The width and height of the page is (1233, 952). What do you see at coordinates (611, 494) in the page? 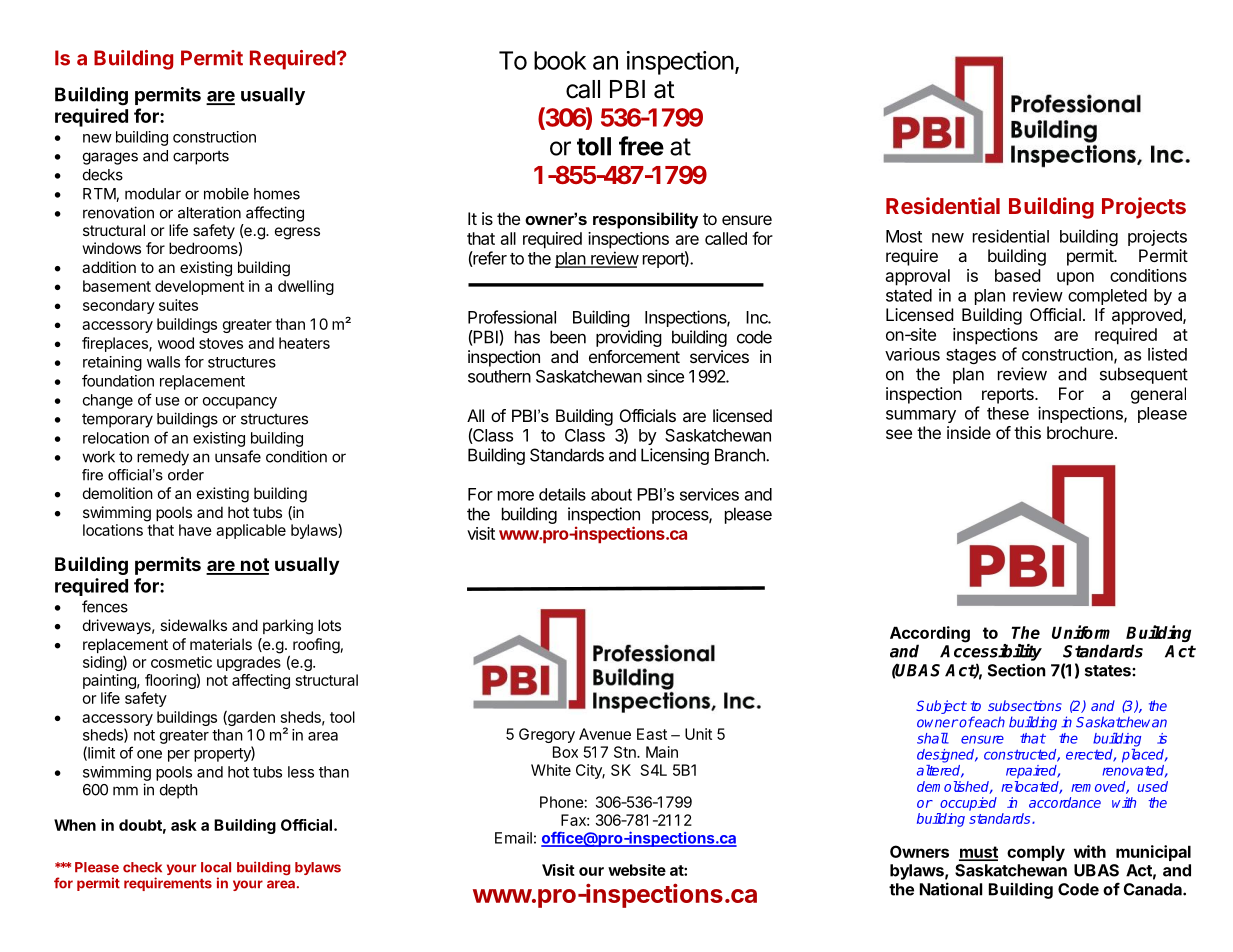
I see `about` at bounding box center [611, 494].
